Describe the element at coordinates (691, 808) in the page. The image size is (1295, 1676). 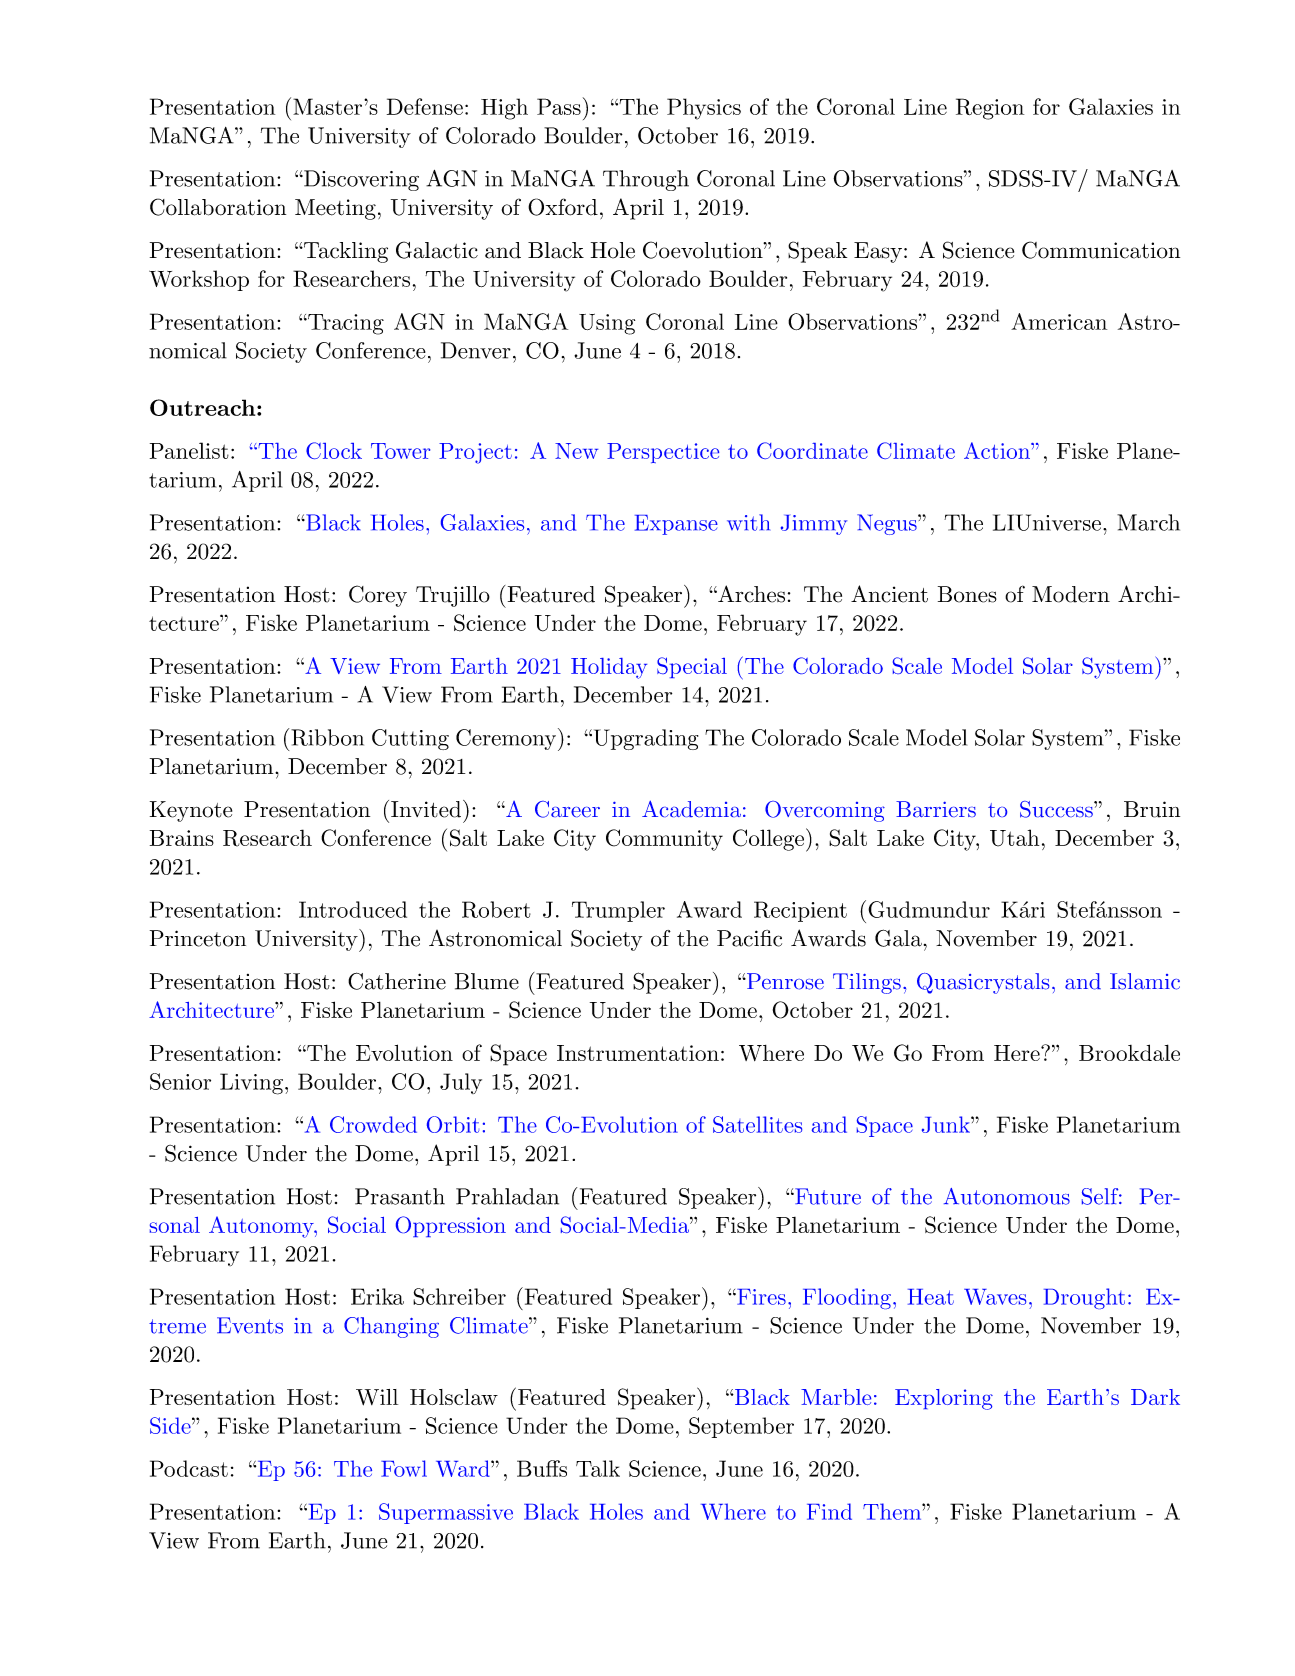
I see `Academia` at that location.
